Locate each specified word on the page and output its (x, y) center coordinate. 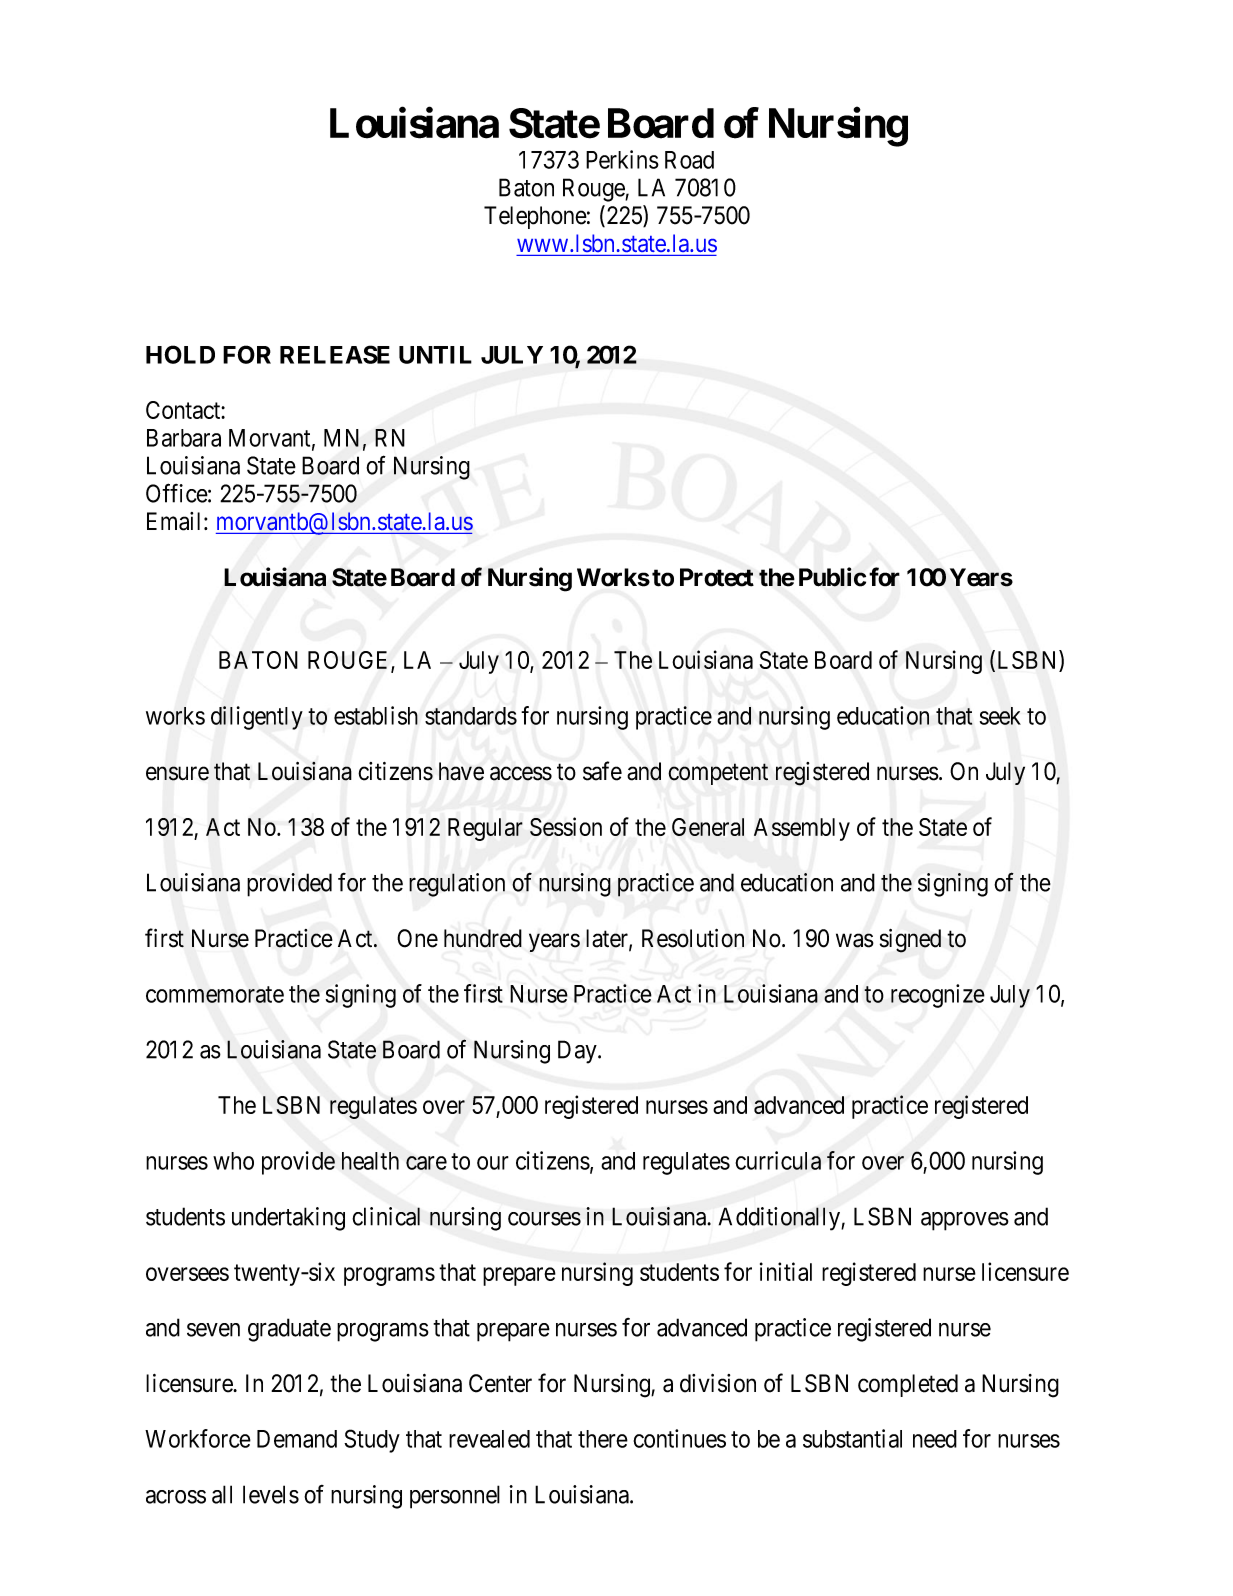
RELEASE (335, 354)
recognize (938, 996)
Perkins (622, 159)
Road (689, 160)
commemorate (215, 994)
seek (1000, 716)
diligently (257, 718)
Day (578, 1052)
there (603, 1439)
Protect (717, 577)
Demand (297, 1439)
